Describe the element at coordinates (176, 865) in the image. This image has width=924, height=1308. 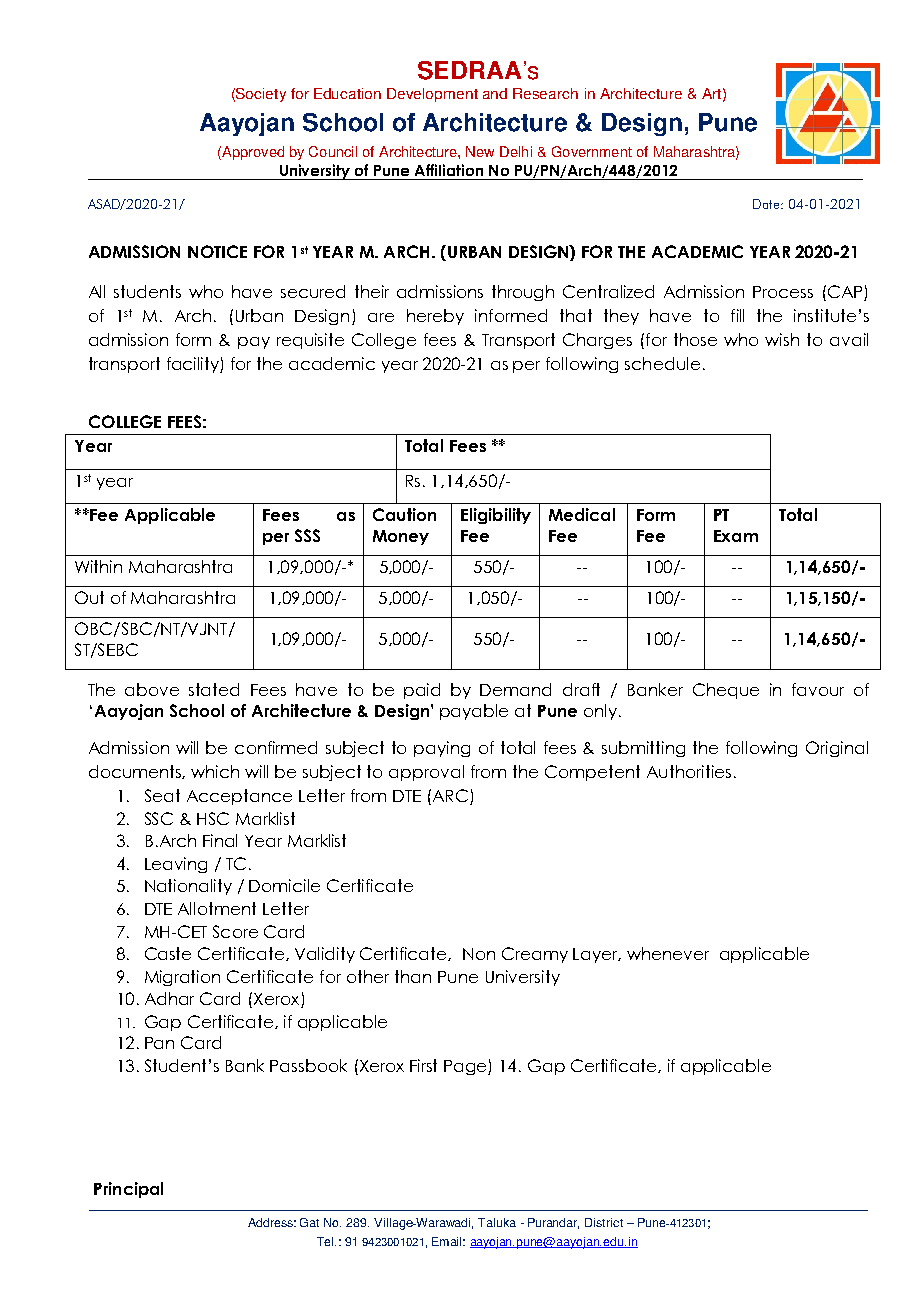
I see `Leaving` at that location.
